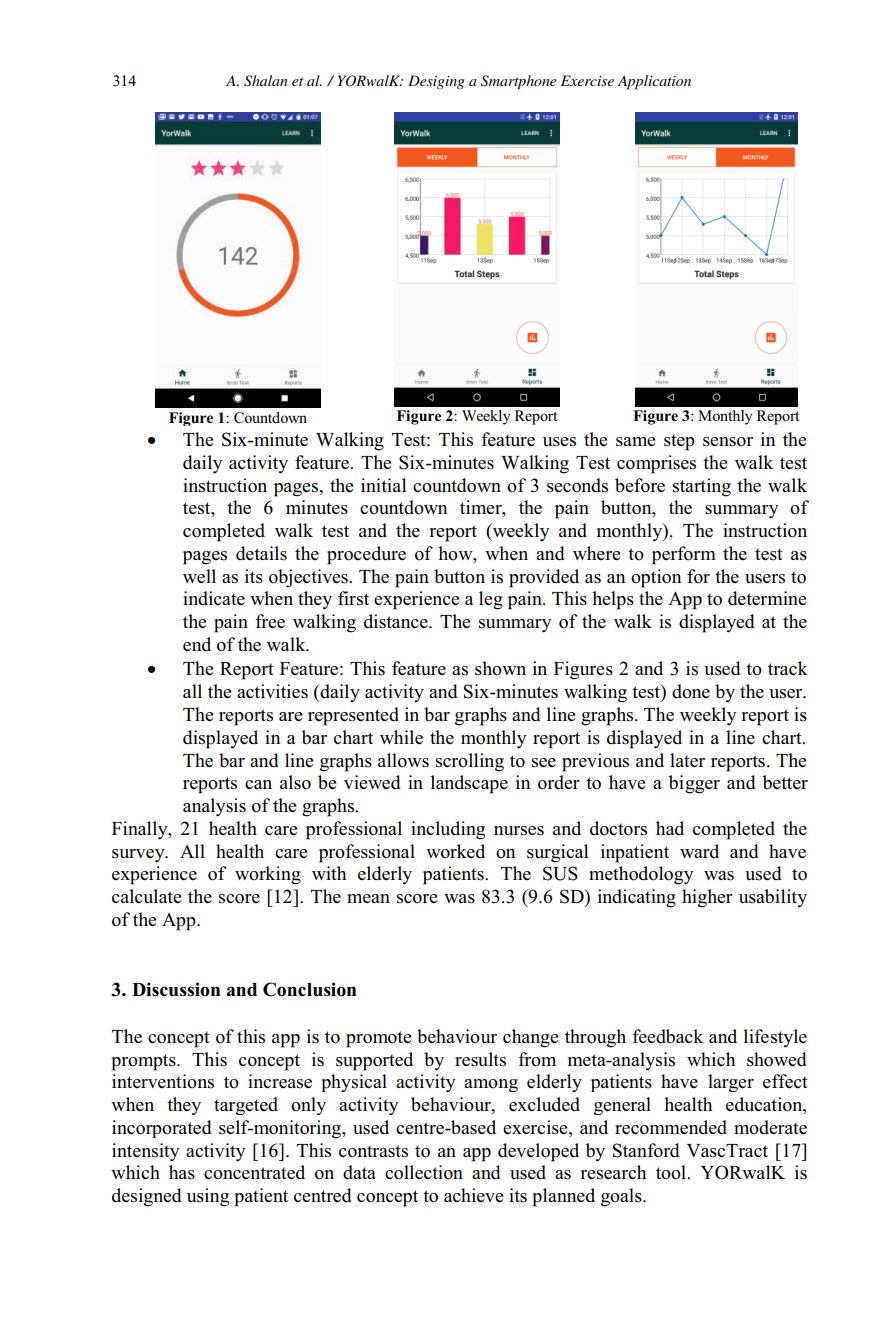 Image resolution: width=896 pixels, height=1343 pixels. I want to click on Smartphone, so click(519, 82).
